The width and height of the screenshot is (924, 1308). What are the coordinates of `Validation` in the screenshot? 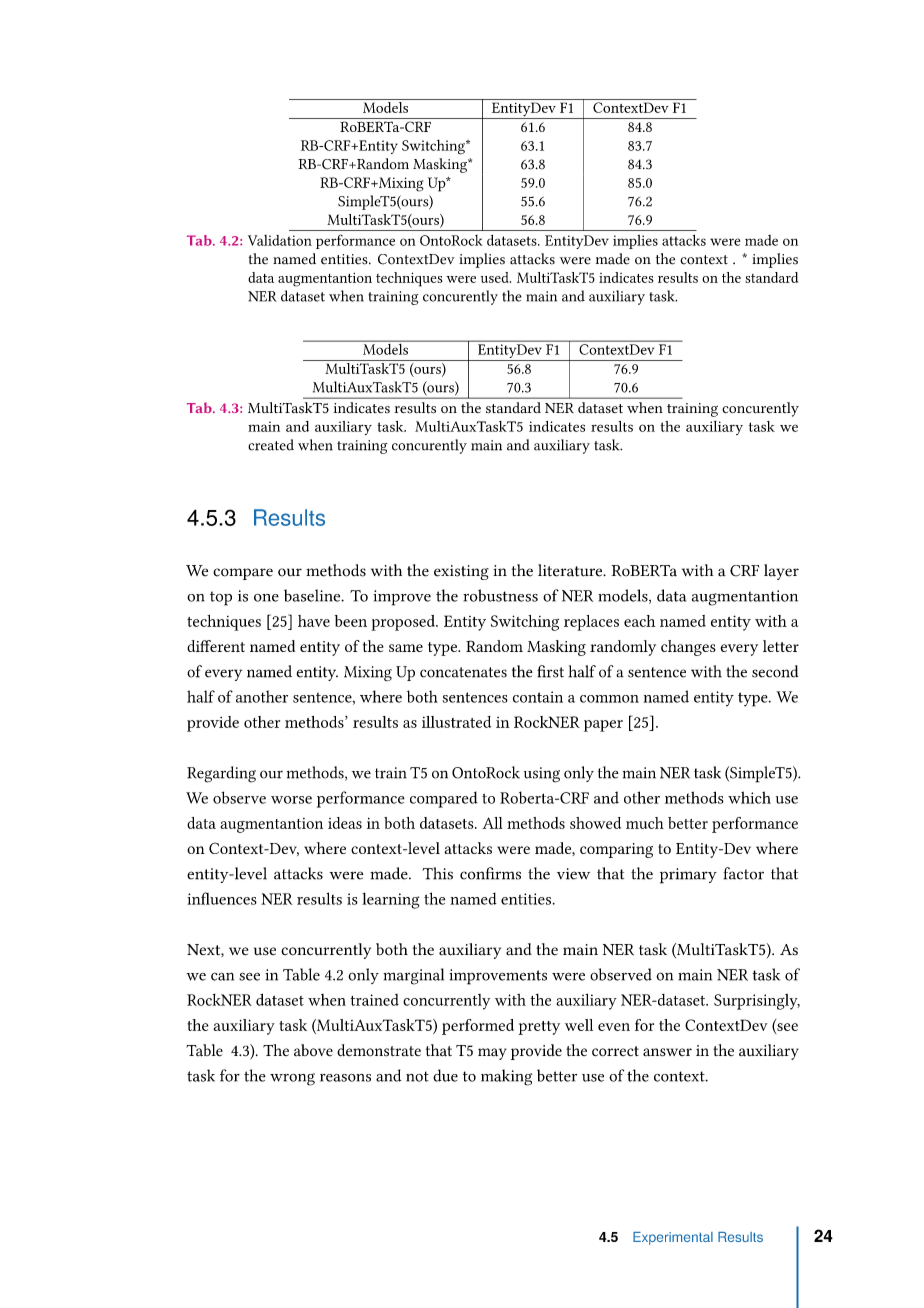 It's located at (280, 240).
